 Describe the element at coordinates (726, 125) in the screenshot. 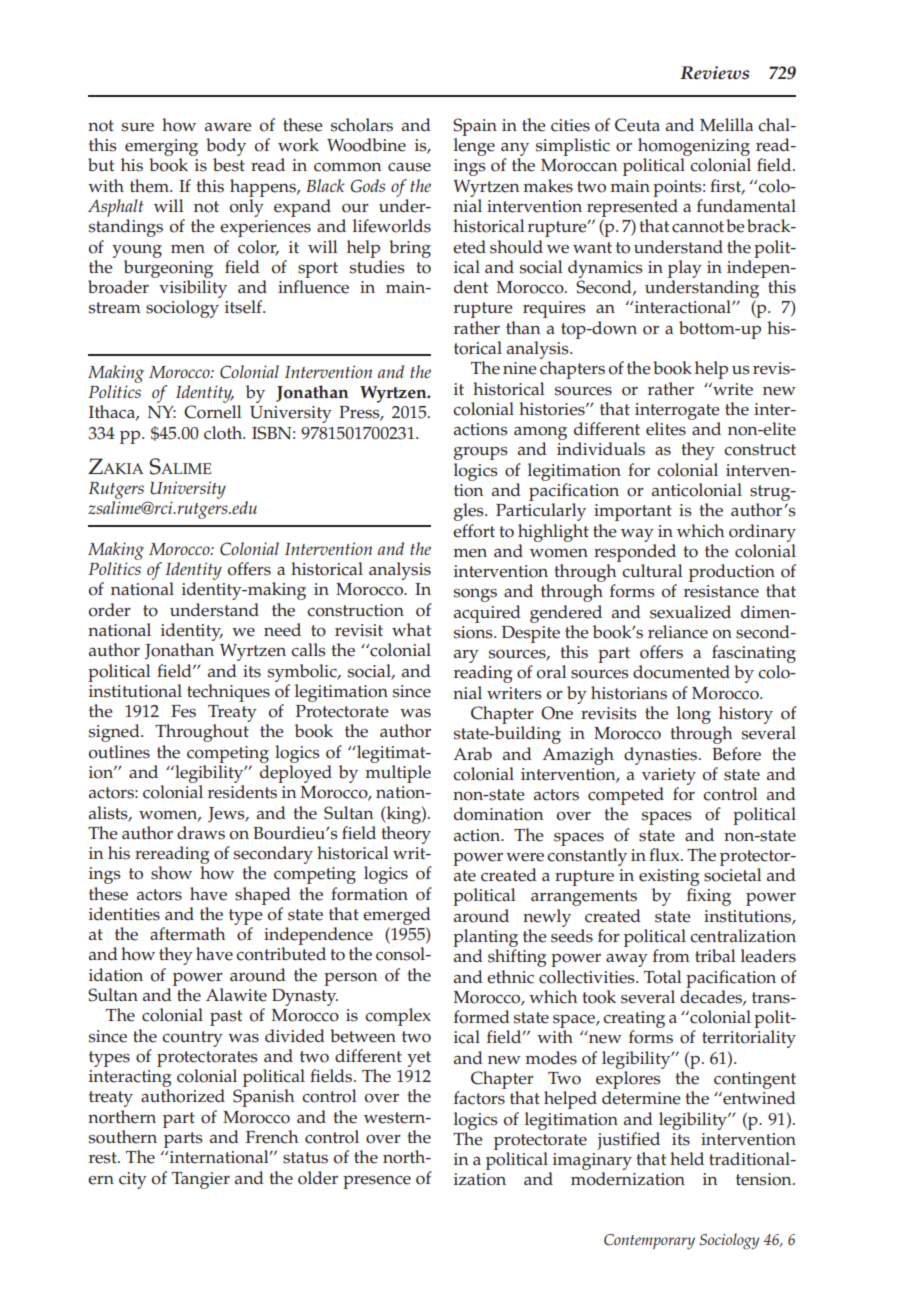

I see `Melilla` at that location.
